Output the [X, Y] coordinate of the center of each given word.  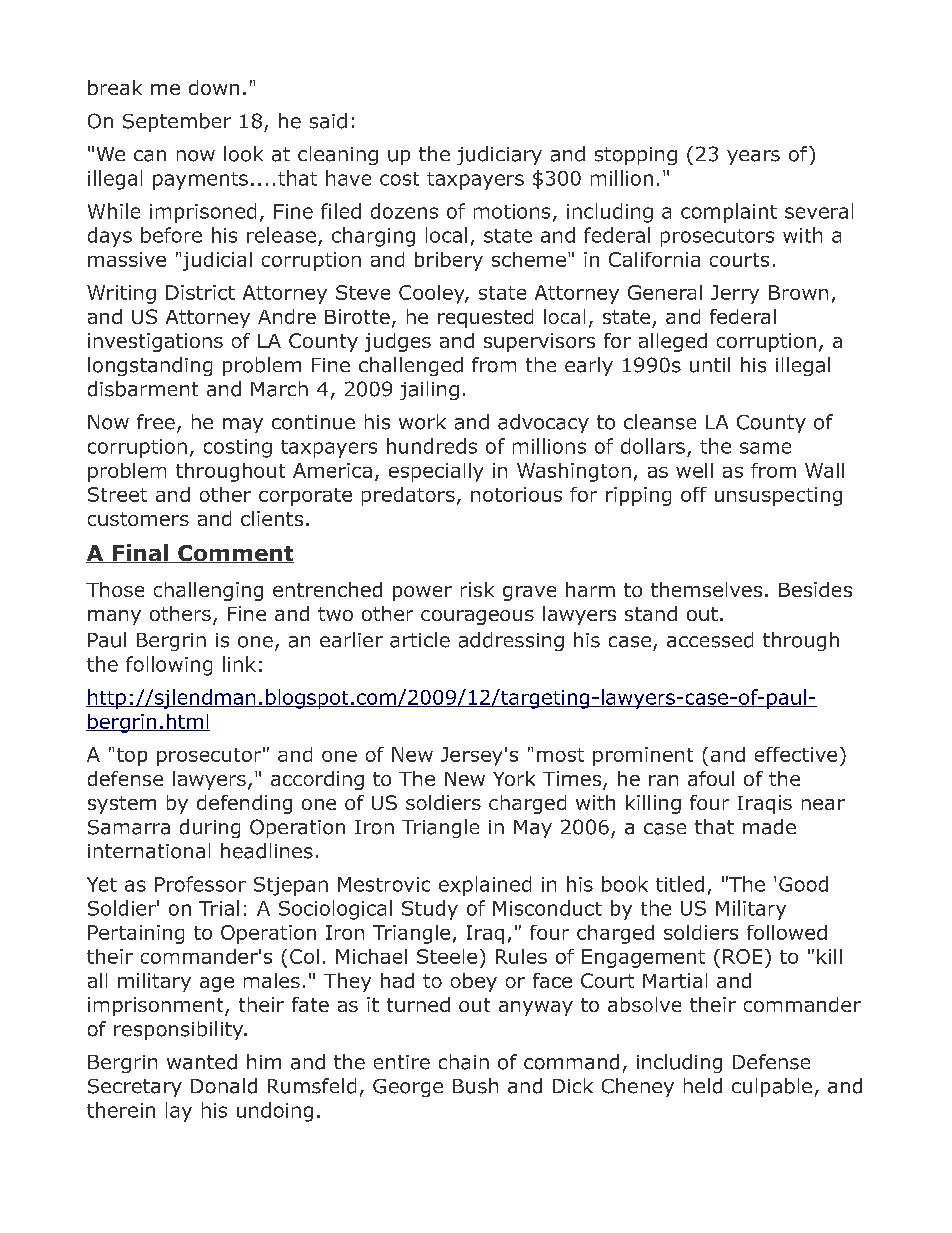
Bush [475, 1086]
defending [244, 804]
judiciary [499, 155]
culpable [772, 1087]
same [765, 448]
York [514, 778]
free [156, 422]
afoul [711, 778]
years [753, 157]
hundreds [432, 446]
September [177, 122]
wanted [202, 1062]
